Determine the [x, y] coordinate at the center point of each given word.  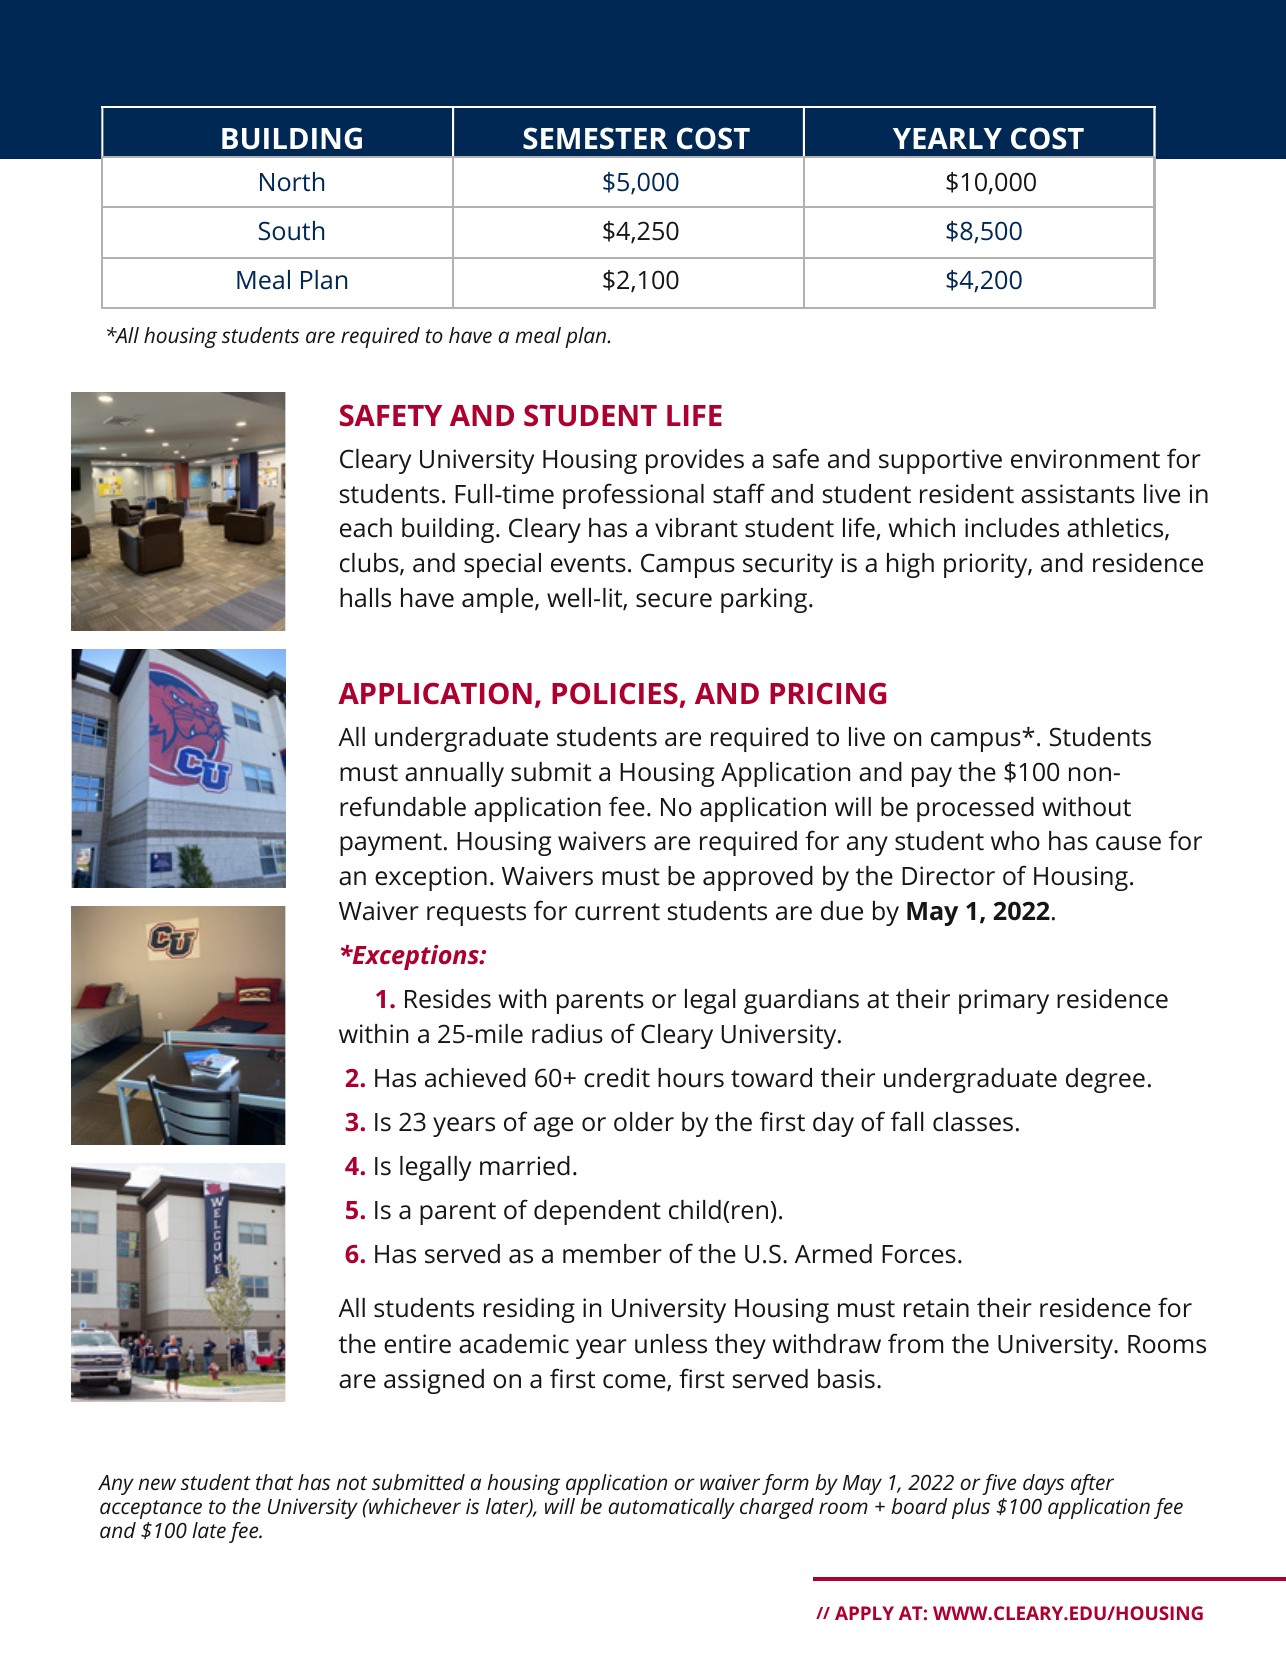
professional [633, 496]
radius [567, 1034]
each [366, 528]
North [292, 181]
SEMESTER [595, 138]
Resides [448, 999]
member [612, 1254]
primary [1004, 1001]
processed [975, 809]
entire [417, 1344]
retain [936, 1308]
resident [967, 494]
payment [391, 844]
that [274, 1482]
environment [1085, 459]
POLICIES [615, 693]
